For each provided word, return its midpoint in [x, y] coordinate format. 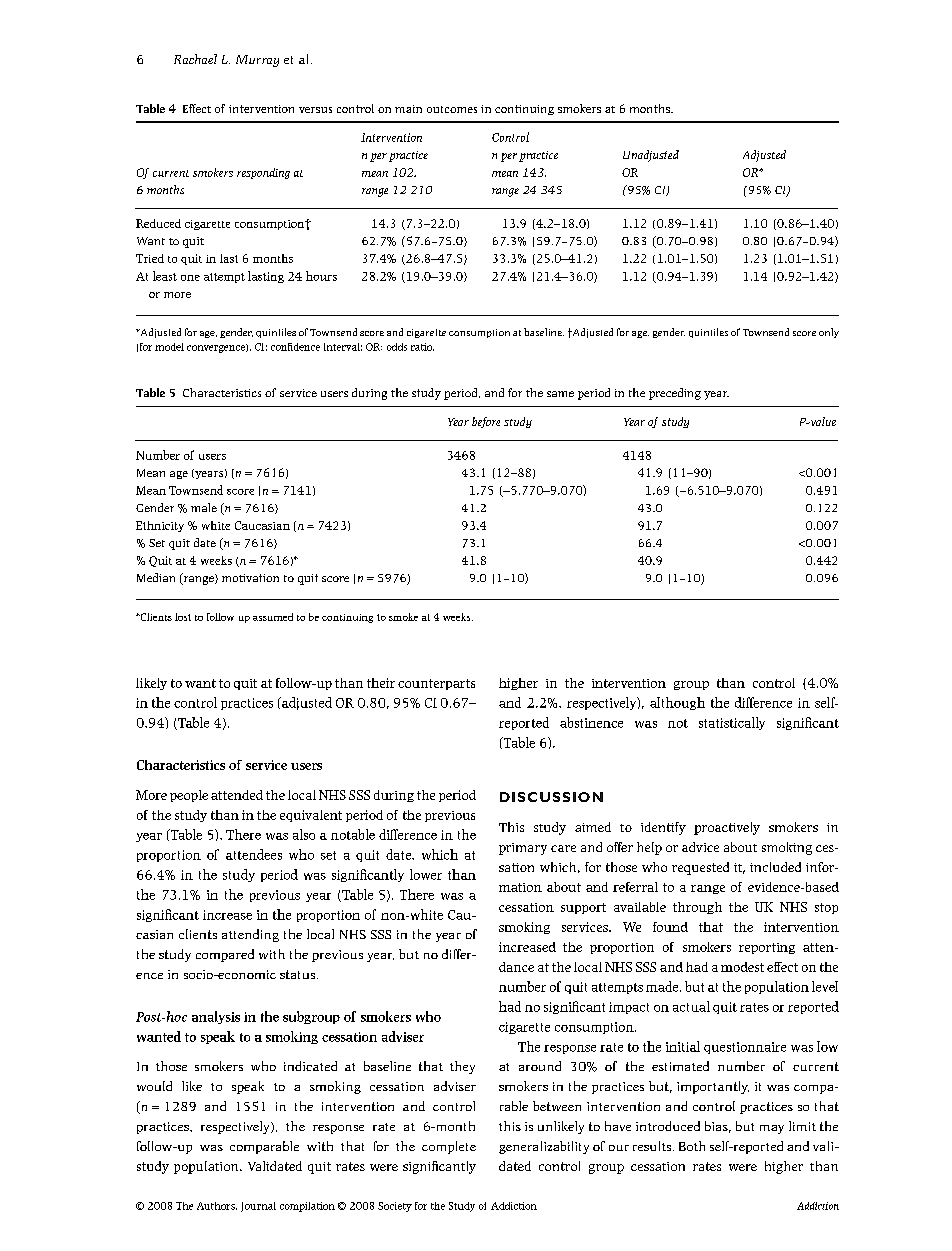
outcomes [452, 109]
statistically [732, 723]
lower [426, 874]
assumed [273, 617]
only [829, 333]
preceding [675, 394]
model [169, 347]
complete [449, 1147]
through [697, 908]
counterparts [436, 684]
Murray [257, 61]
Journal [258, 1207]
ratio [422, 347]
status [299, 974]
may [772, 1129]
